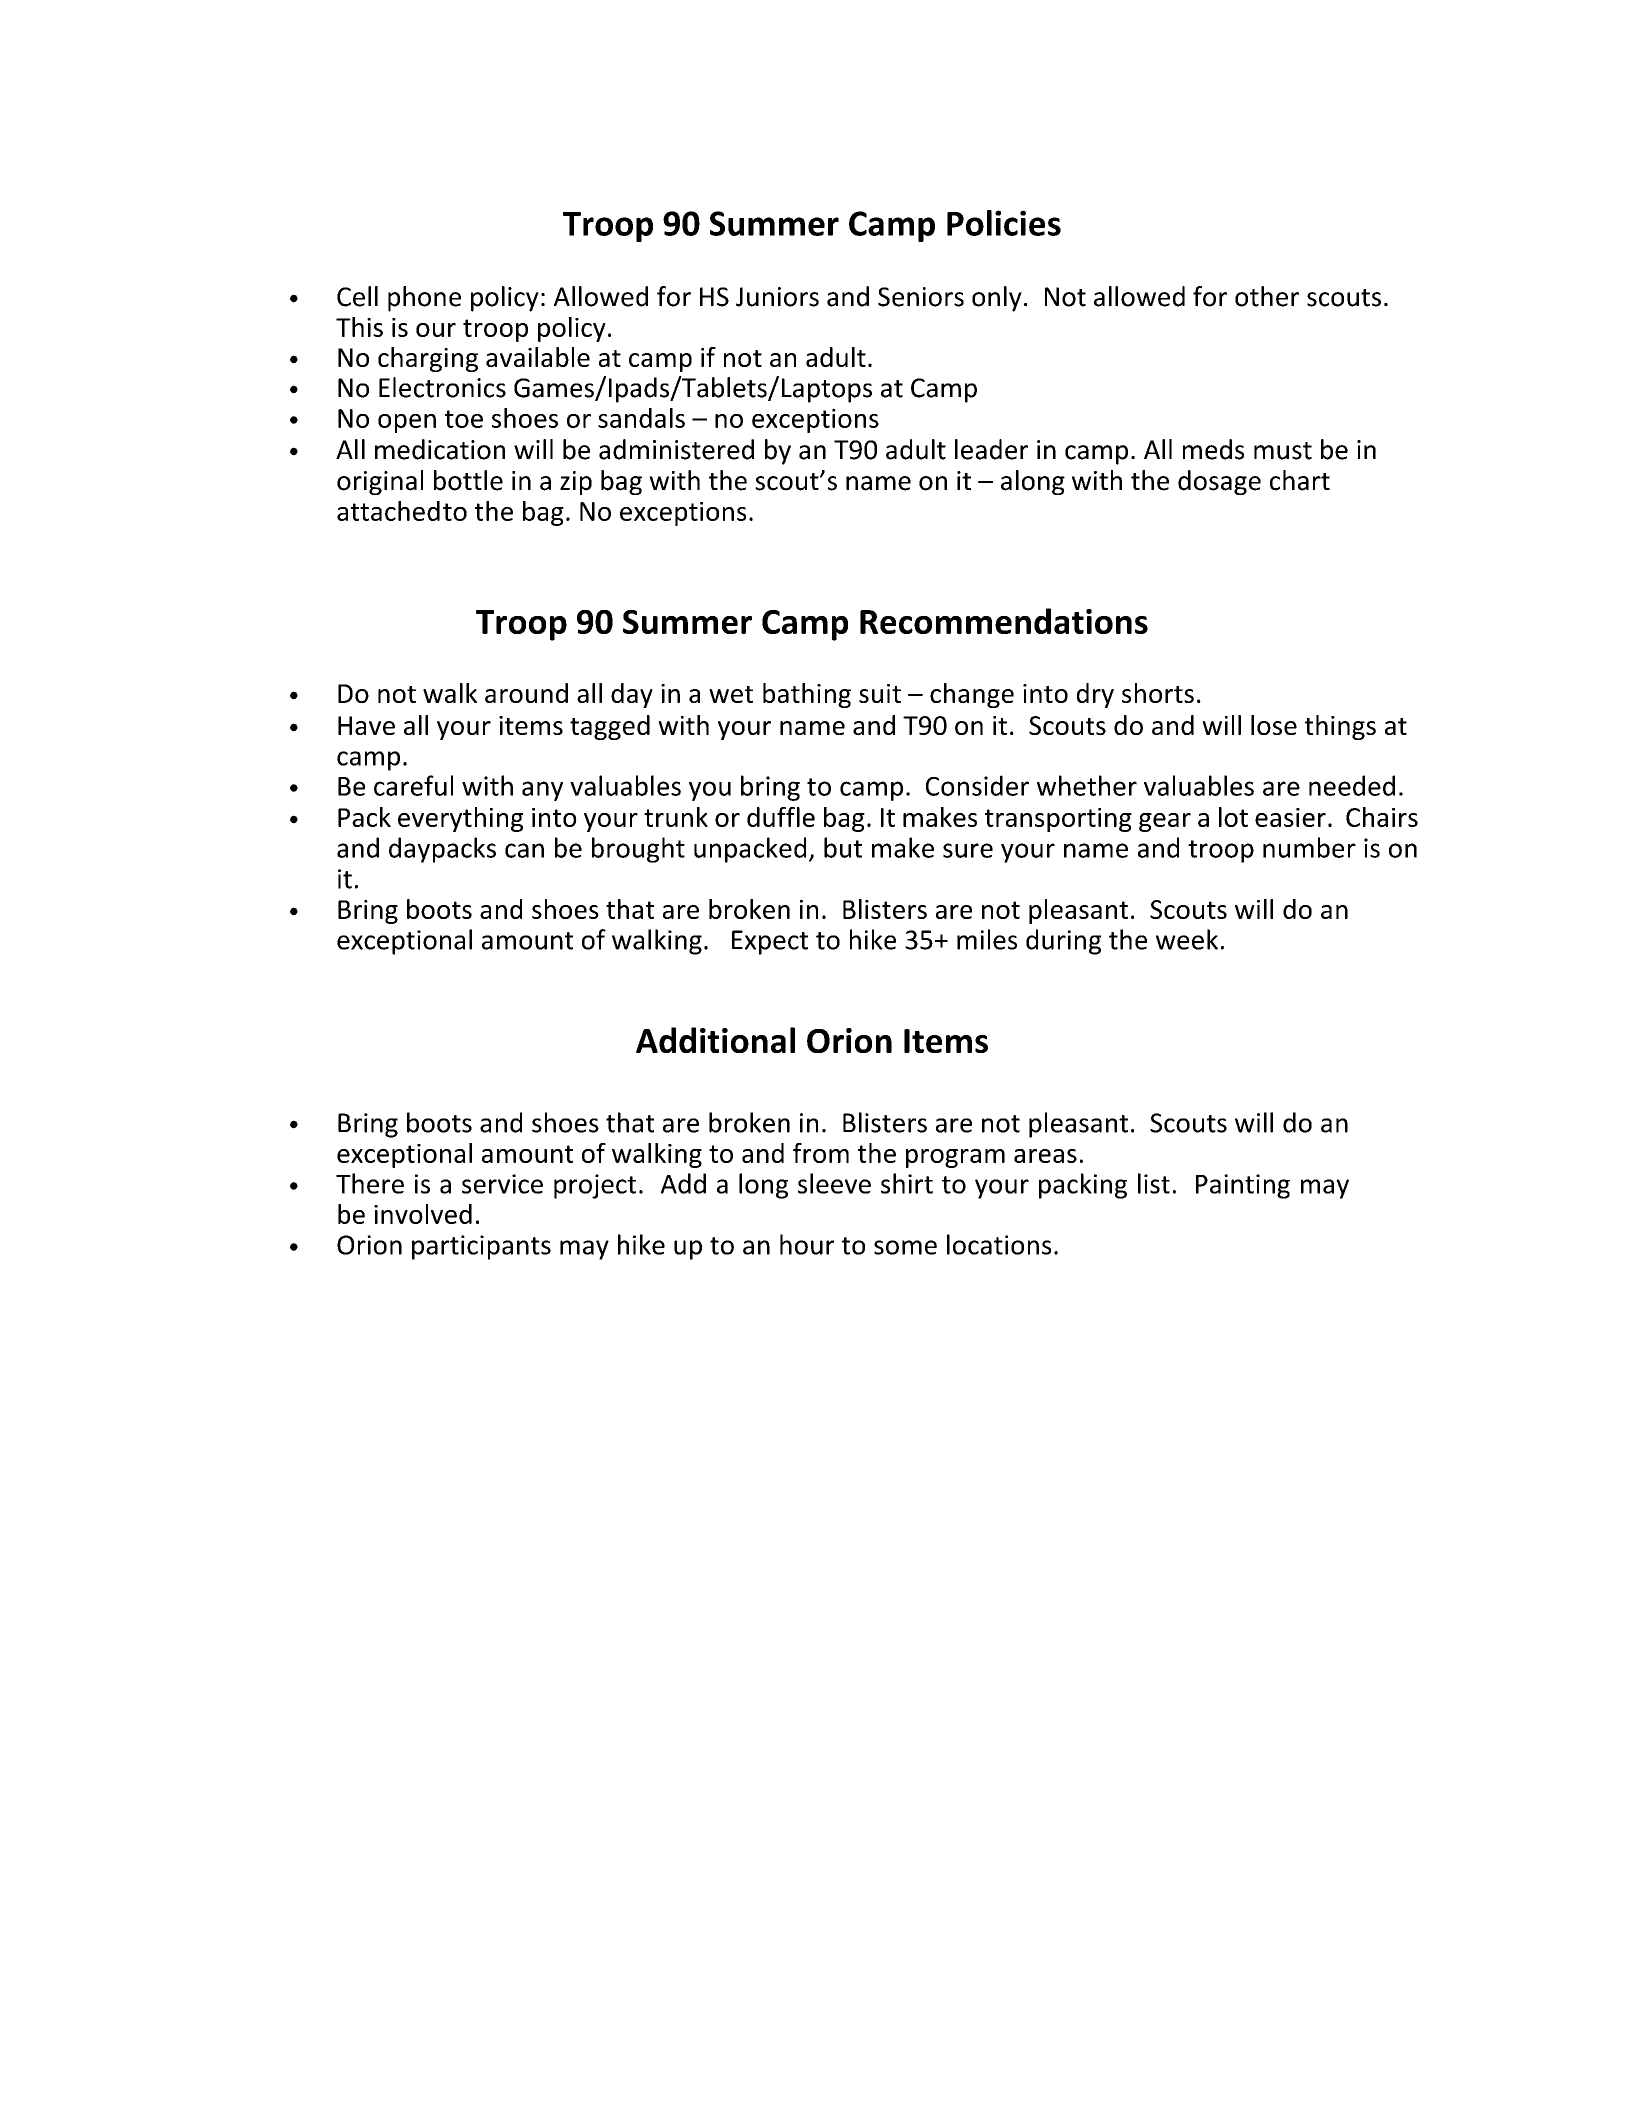  What do you see at coordinates (843, 847) in the page?
I see `but` at bounding box center [843, 847].
